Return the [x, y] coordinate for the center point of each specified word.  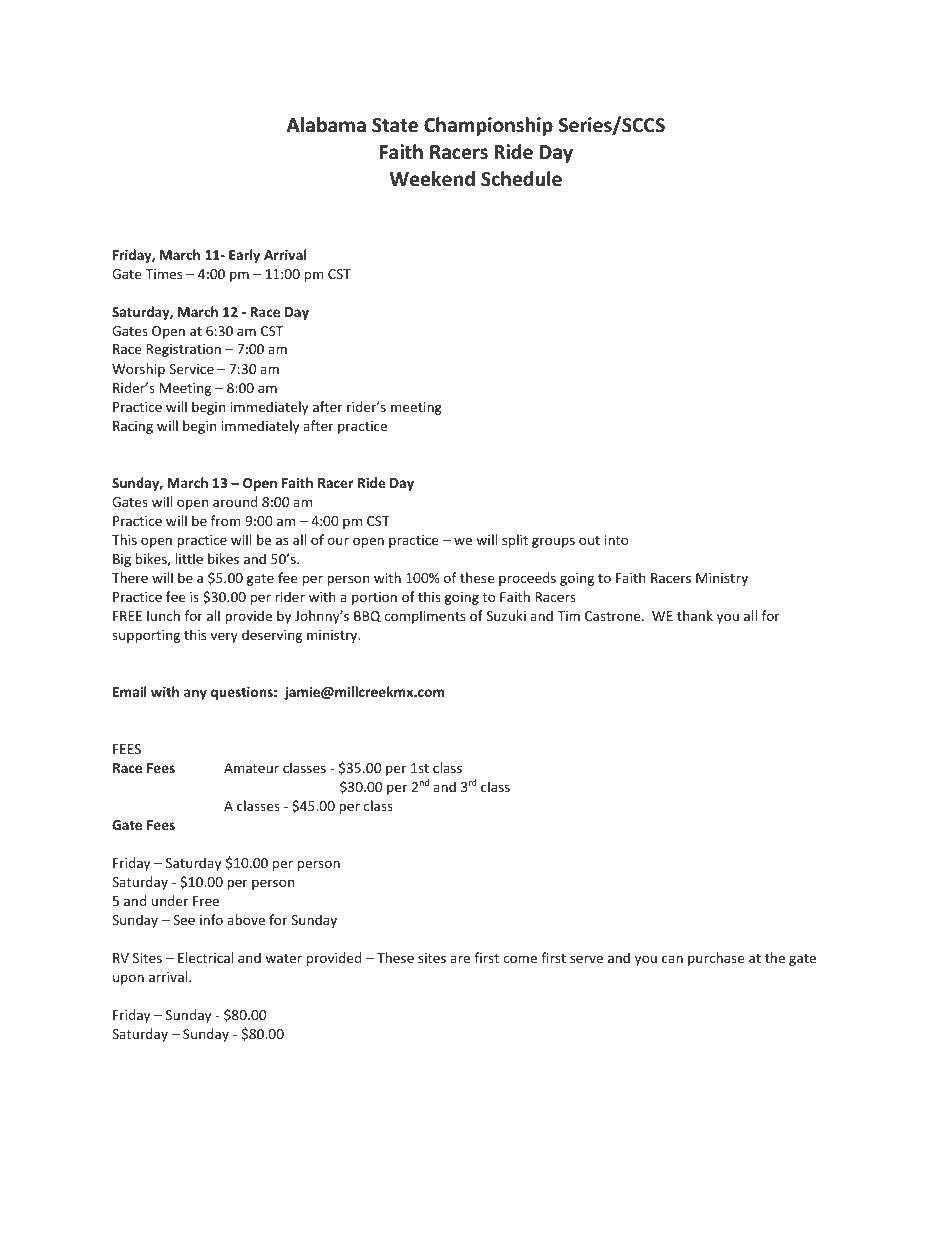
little [189, 558]
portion [374, 598]
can [672, 959]
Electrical [205, 957]
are [460, 959]
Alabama [326, 125]
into [617, 540]
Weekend [432, 179]
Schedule [521, 179]
